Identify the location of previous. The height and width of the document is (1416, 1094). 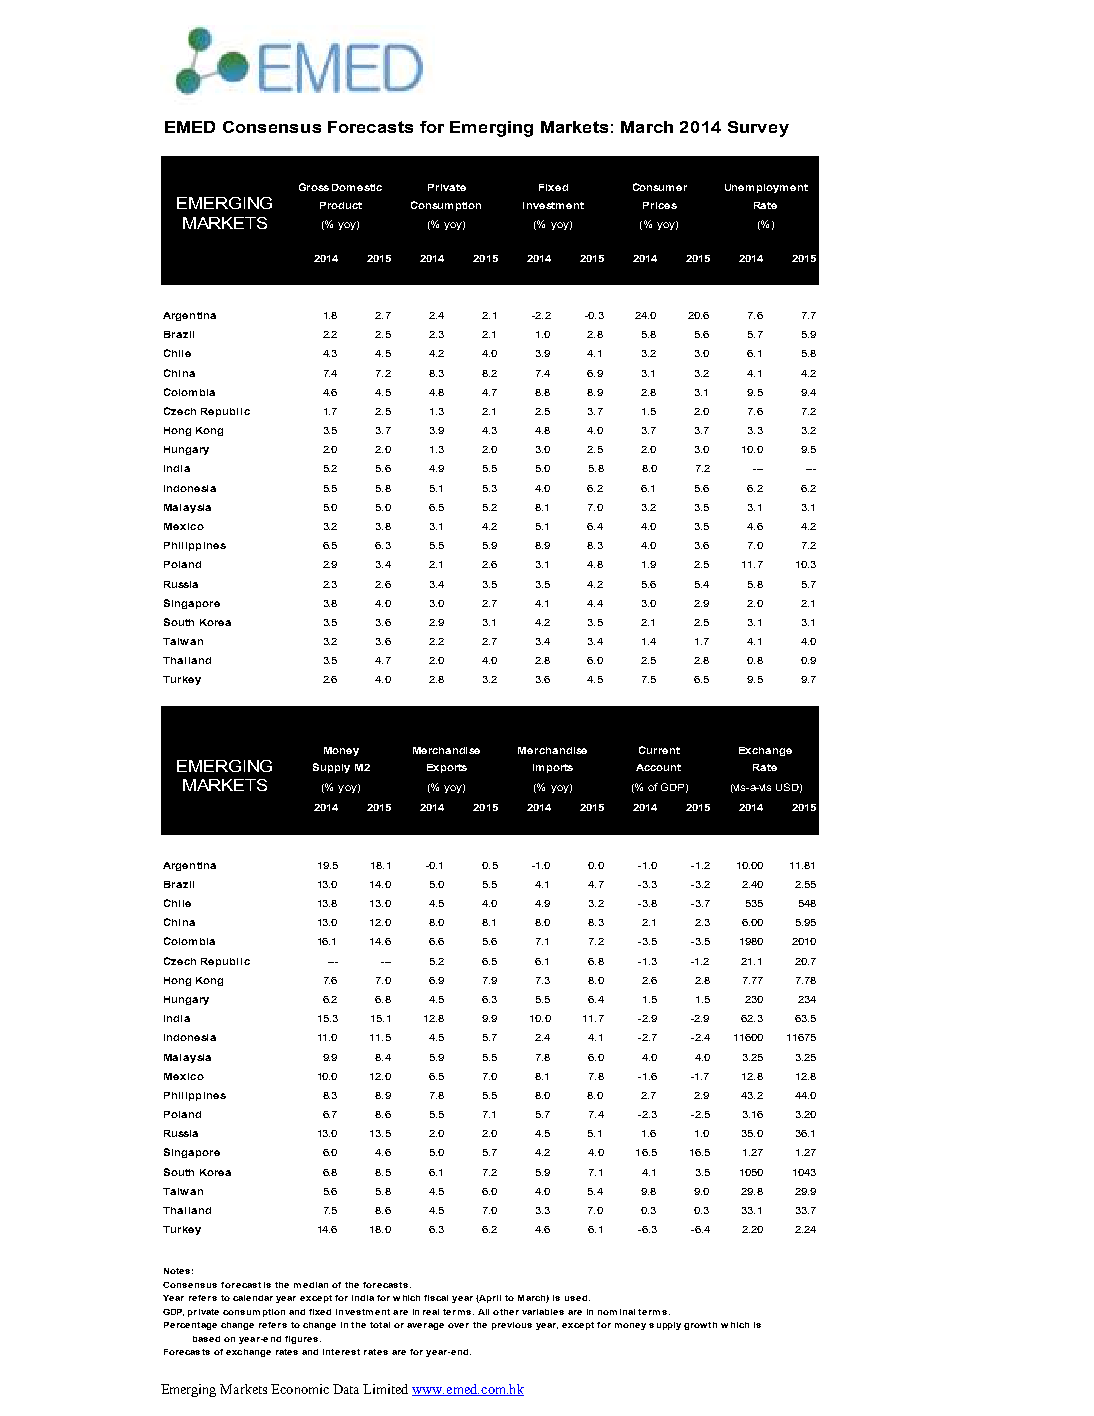
(512, 1326).
